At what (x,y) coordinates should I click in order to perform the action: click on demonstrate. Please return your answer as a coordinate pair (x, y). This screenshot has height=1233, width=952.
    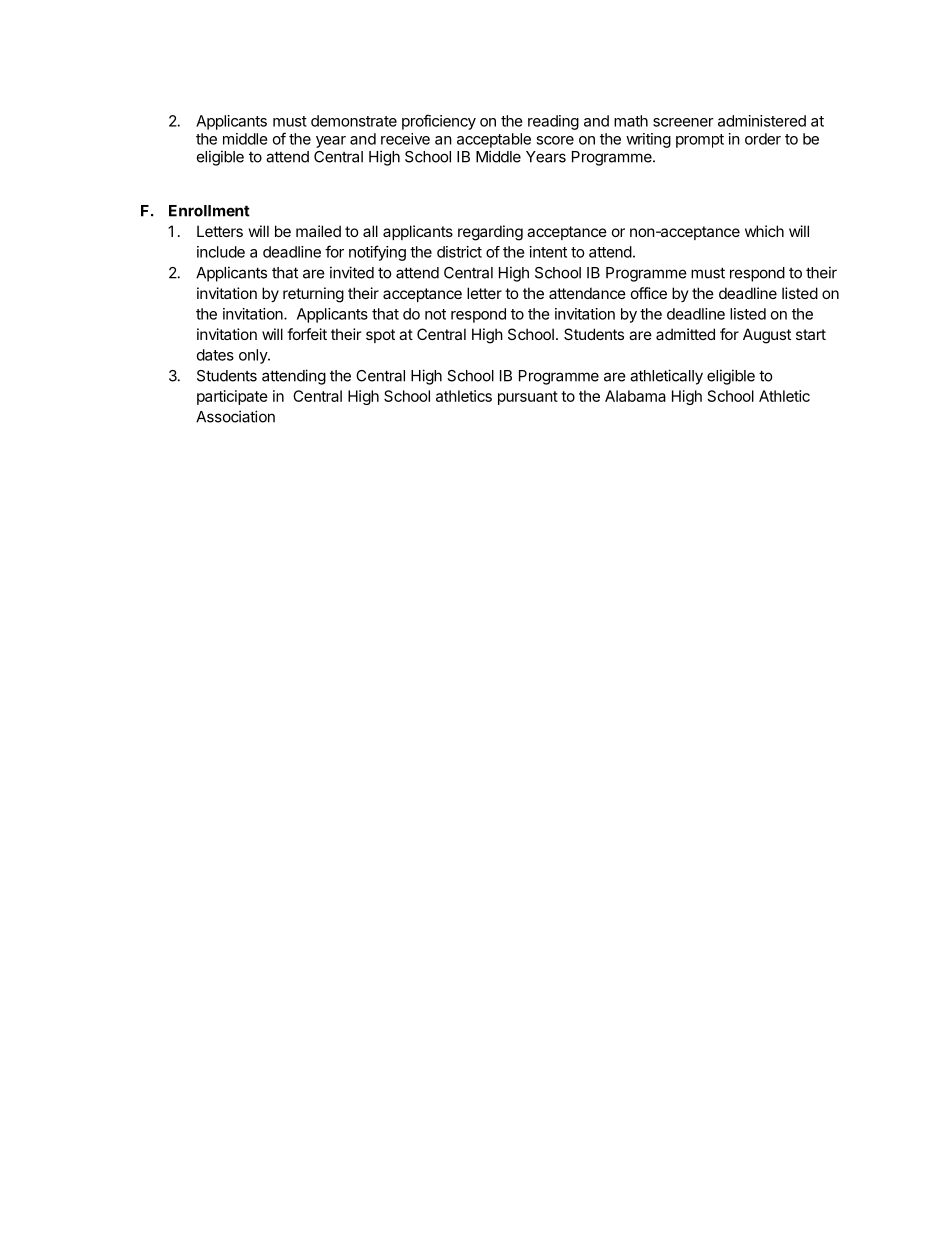
    Looking at the image, I should click on (354, 121).
